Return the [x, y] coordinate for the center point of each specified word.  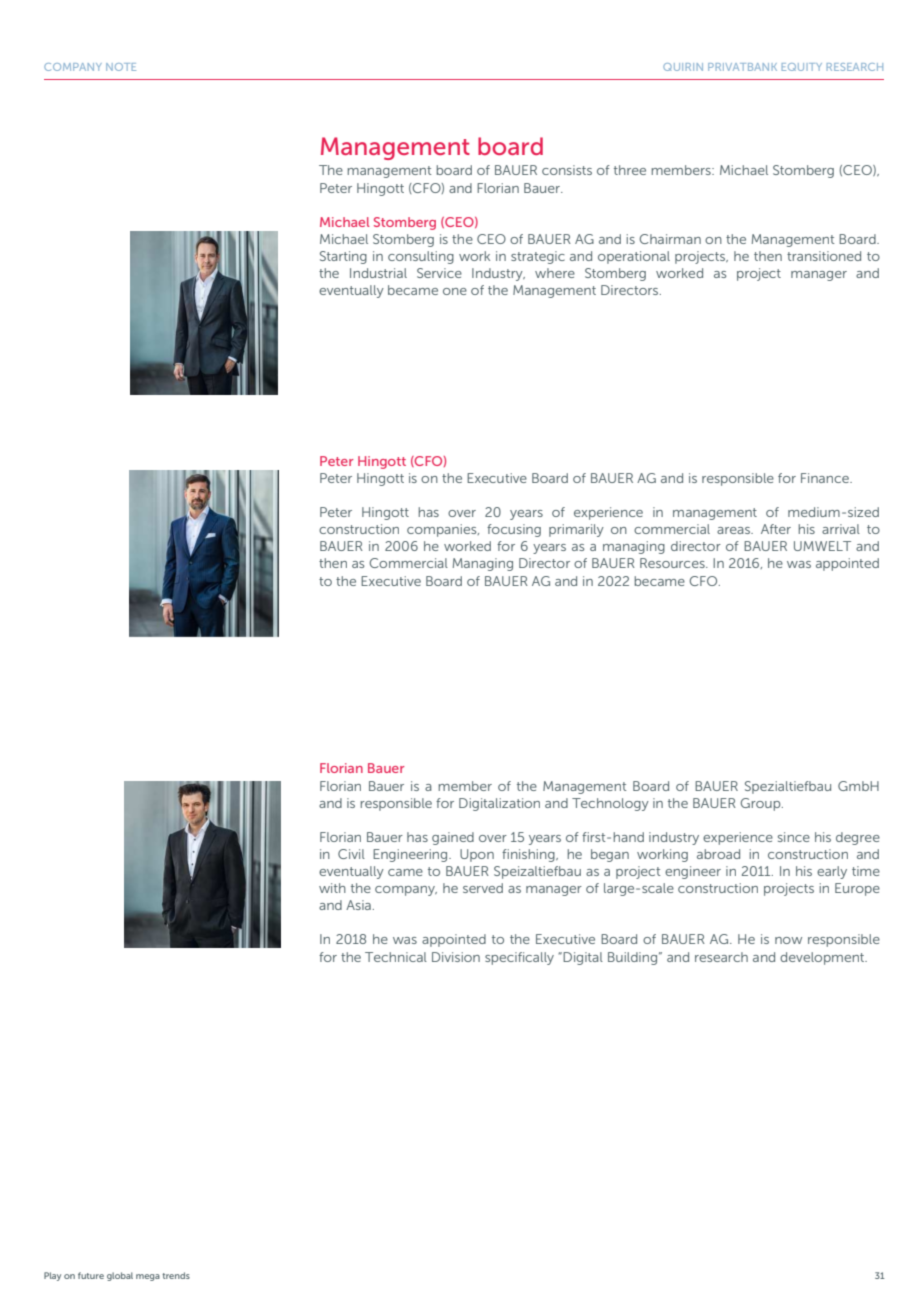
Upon [477, 855]
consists [567, 170]
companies [443, 530]
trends [176, 1275]
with [332, 888]
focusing [514, 530]
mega [148, 1277]
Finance [826, 478]
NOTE [121, 67]
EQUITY [802, 67]
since [794, 837]
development [823, 958]
